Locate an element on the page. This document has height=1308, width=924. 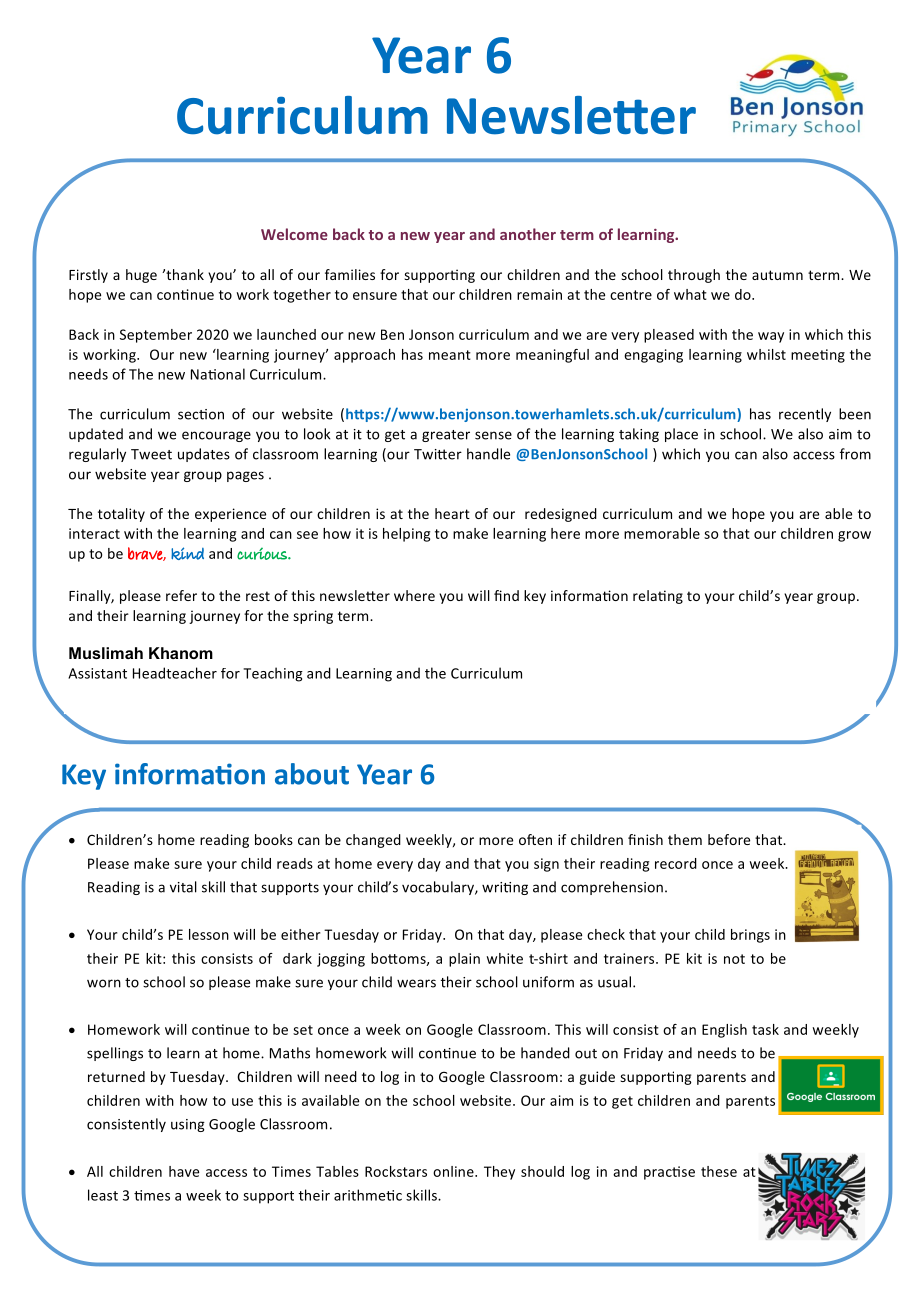
these is located at coordinates (719, 1171).
